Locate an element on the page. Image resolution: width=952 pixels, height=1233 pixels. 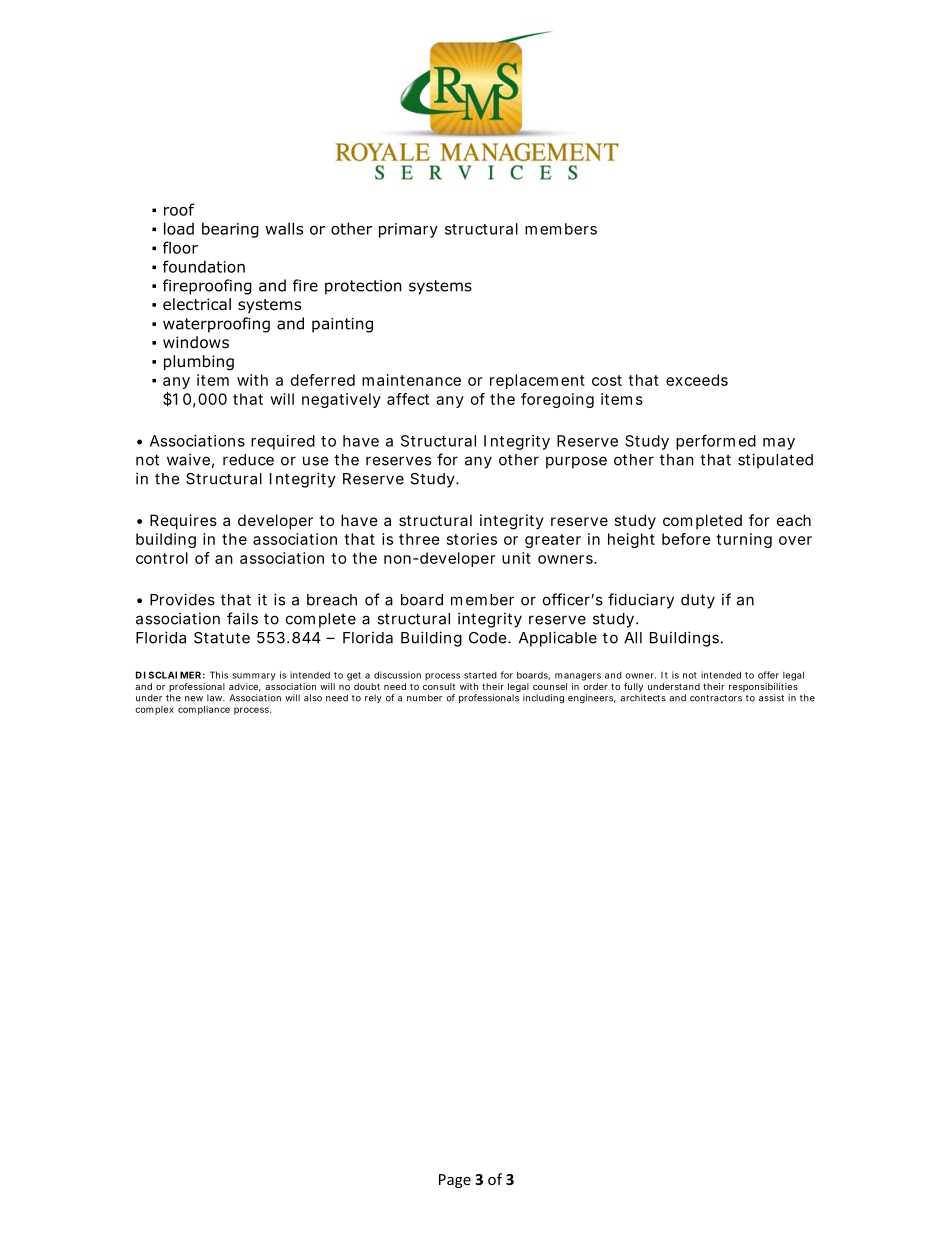
exceeds is located at coordinates (697, 380).
